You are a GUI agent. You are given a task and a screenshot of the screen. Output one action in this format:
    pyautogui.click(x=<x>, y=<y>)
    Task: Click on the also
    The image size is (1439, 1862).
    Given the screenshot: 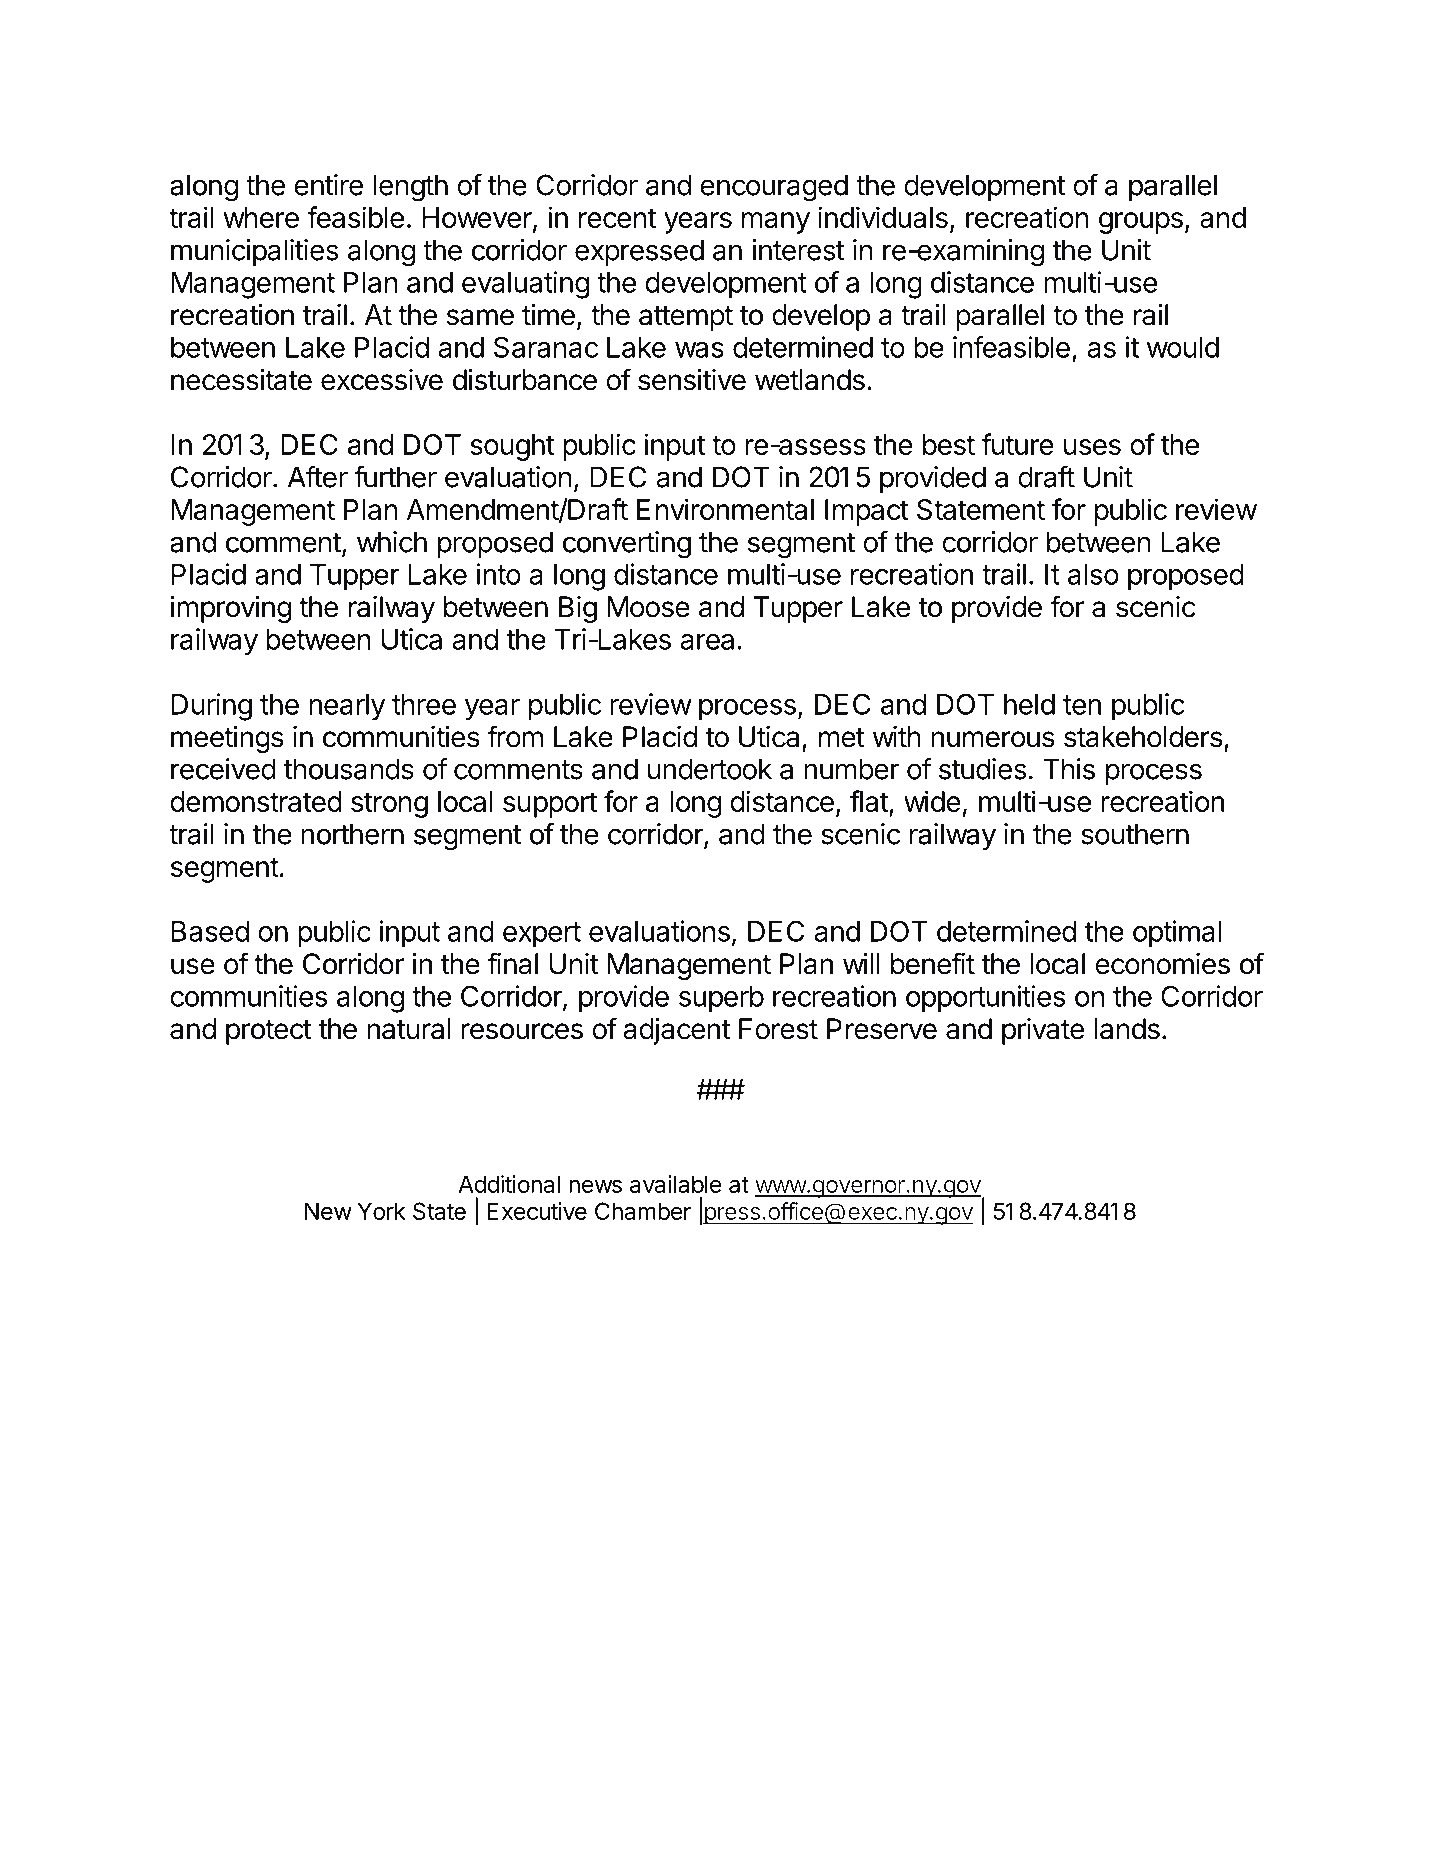 What is the action you would take?
    pyautogui.click(x=1093, y=574)
